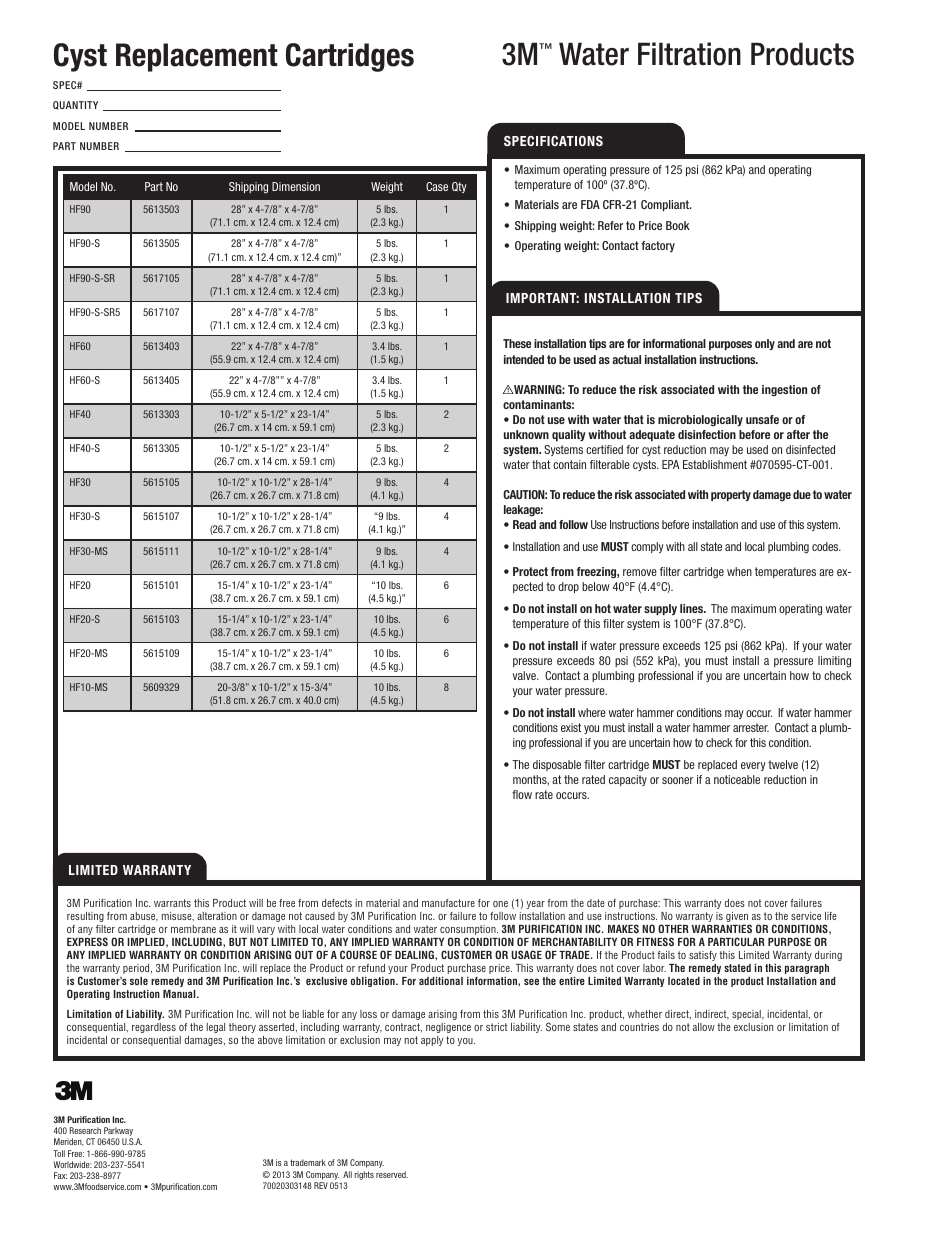 The width and height of the page is (952, 1233). Describe the element at coordinates (437, 186) in the page. I see `Case` at that location.
